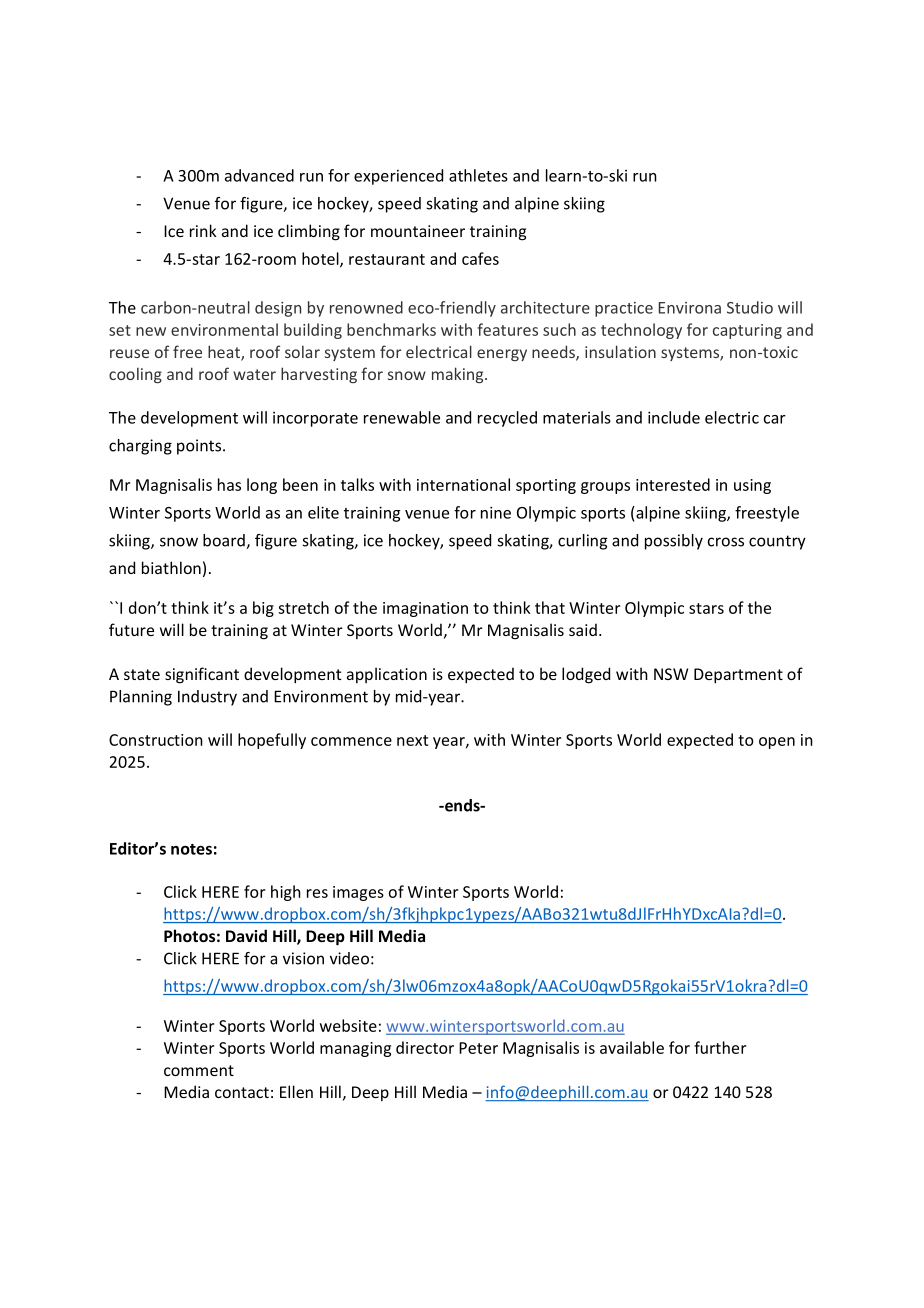  Describe the element at coordinates (777, 743) in the page. I see `open` at that location.
